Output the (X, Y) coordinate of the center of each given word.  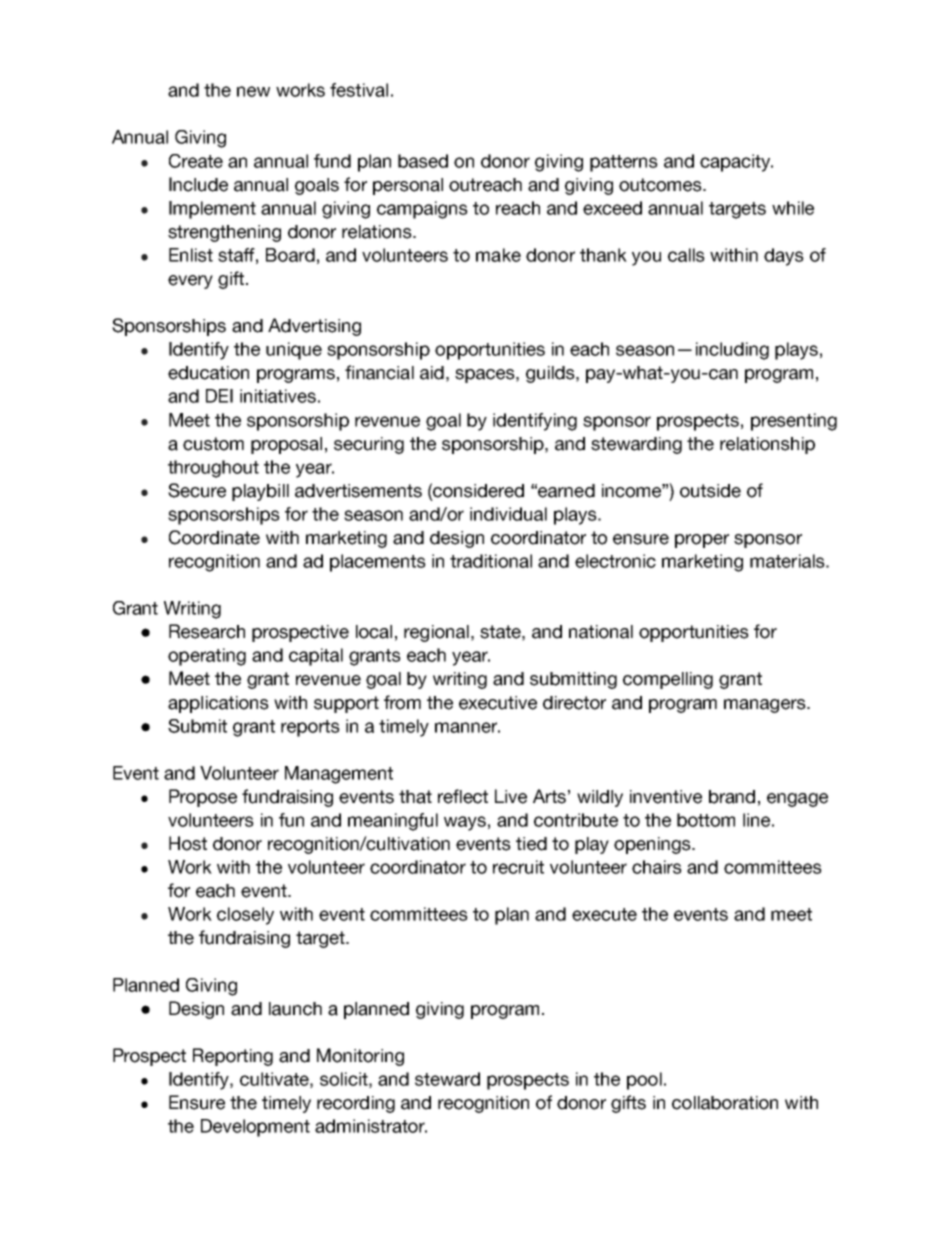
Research (207, 631)
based (423, 161)
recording (356, 1104)
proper (702, 541)
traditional (491, 561)
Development (255, 1128)
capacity (736, 163)
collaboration (725, 1103)
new (253, 91)
